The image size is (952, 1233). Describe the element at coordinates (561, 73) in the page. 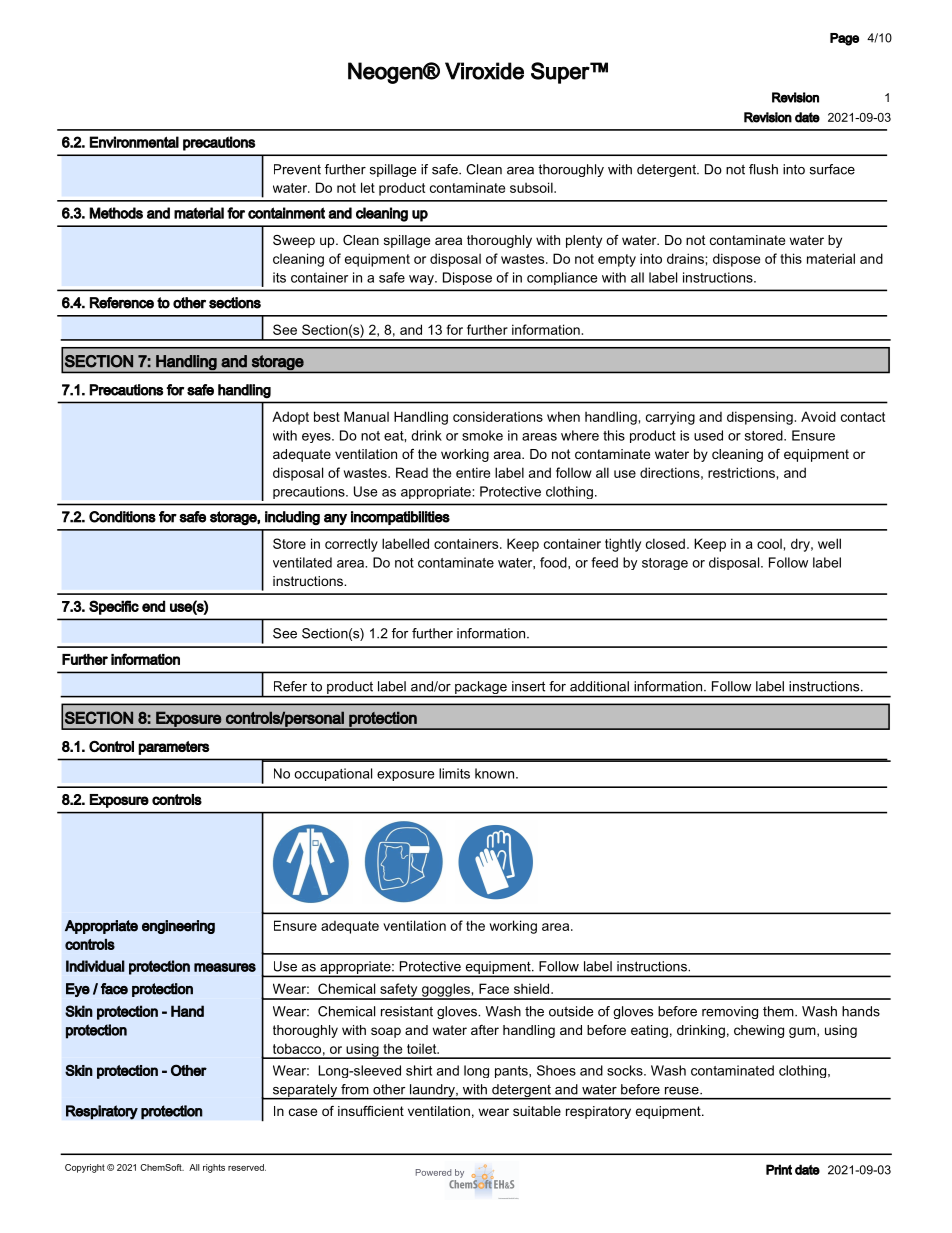

I see `Super` at that location.
